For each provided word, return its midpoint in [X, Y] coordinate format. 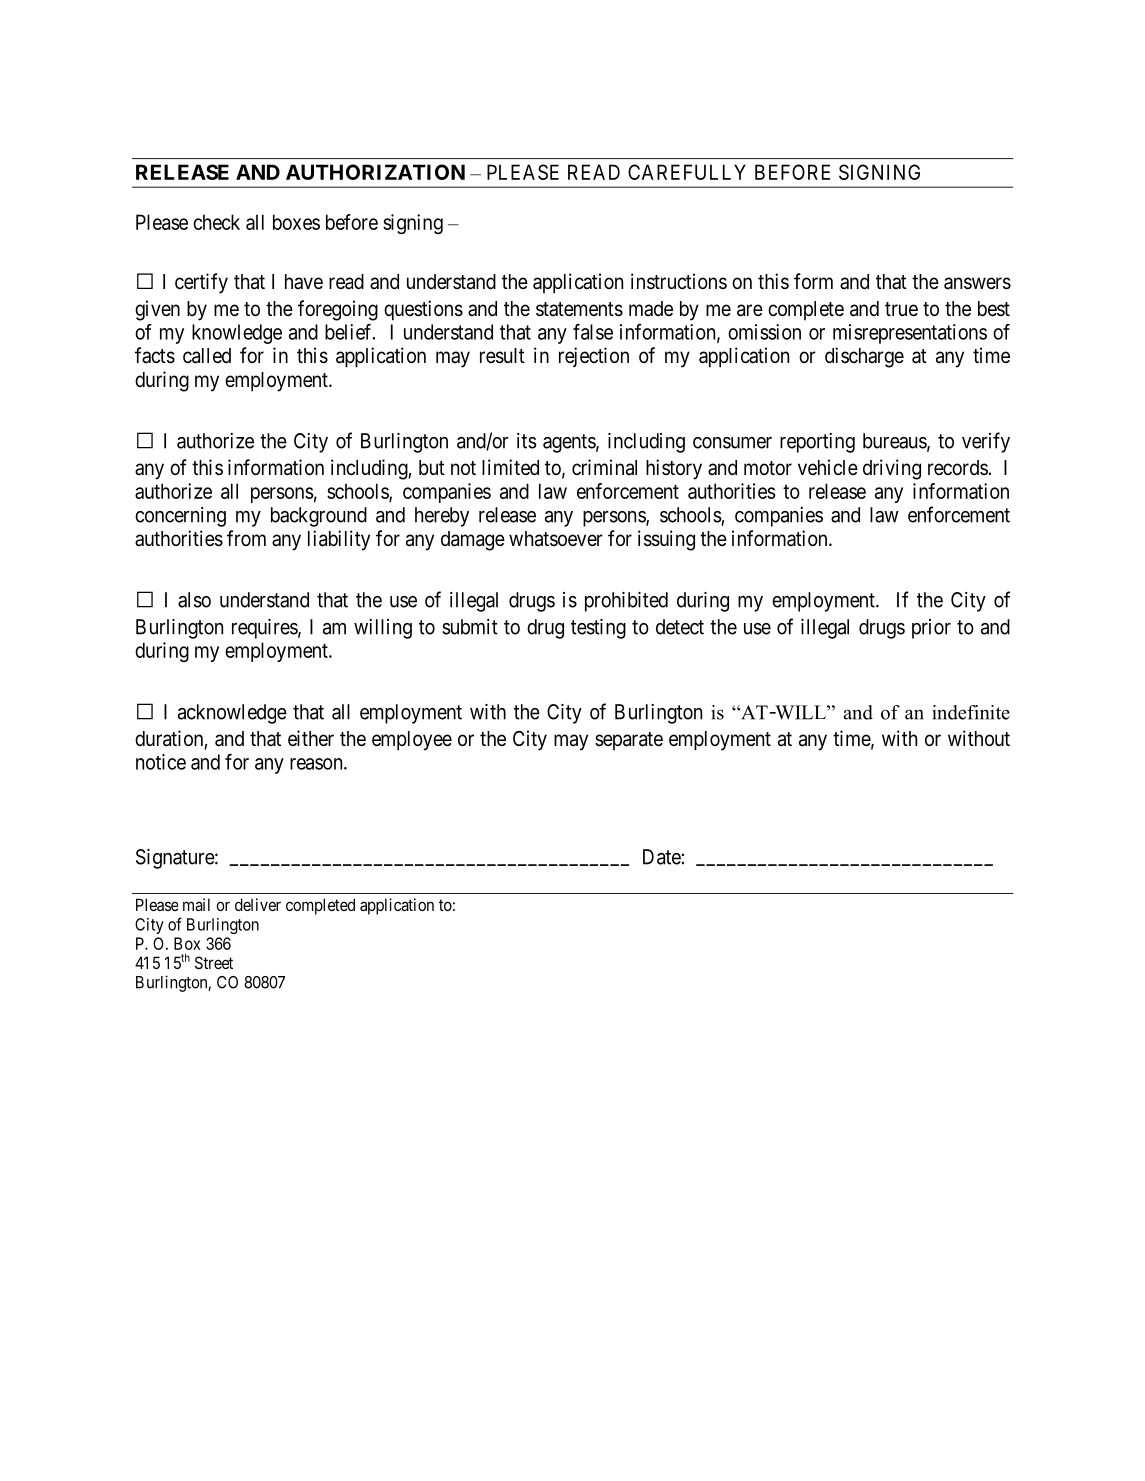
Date [662, 857]
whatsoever [556, 539]
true [901, 309]
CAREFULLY [687, 172]
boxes [296, 222]
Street [214, 962]
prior [931, 629]
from [246, 538]
